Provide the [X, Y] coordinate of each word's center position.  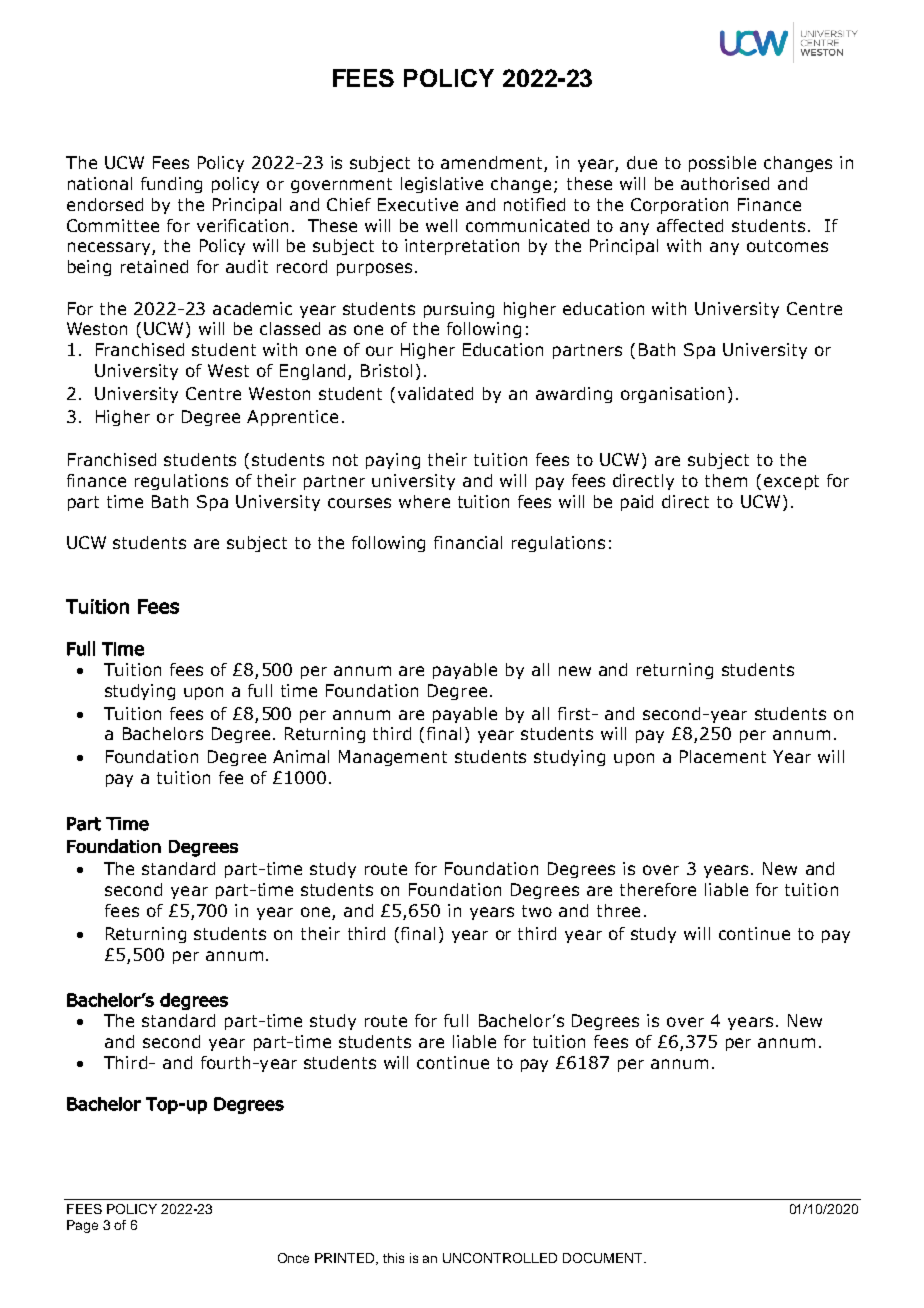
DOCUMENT [604, 1258]
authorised [725, 183]
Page [82, 1226]
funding [171, 185]
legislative [442, 185]
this [393, 1258]
